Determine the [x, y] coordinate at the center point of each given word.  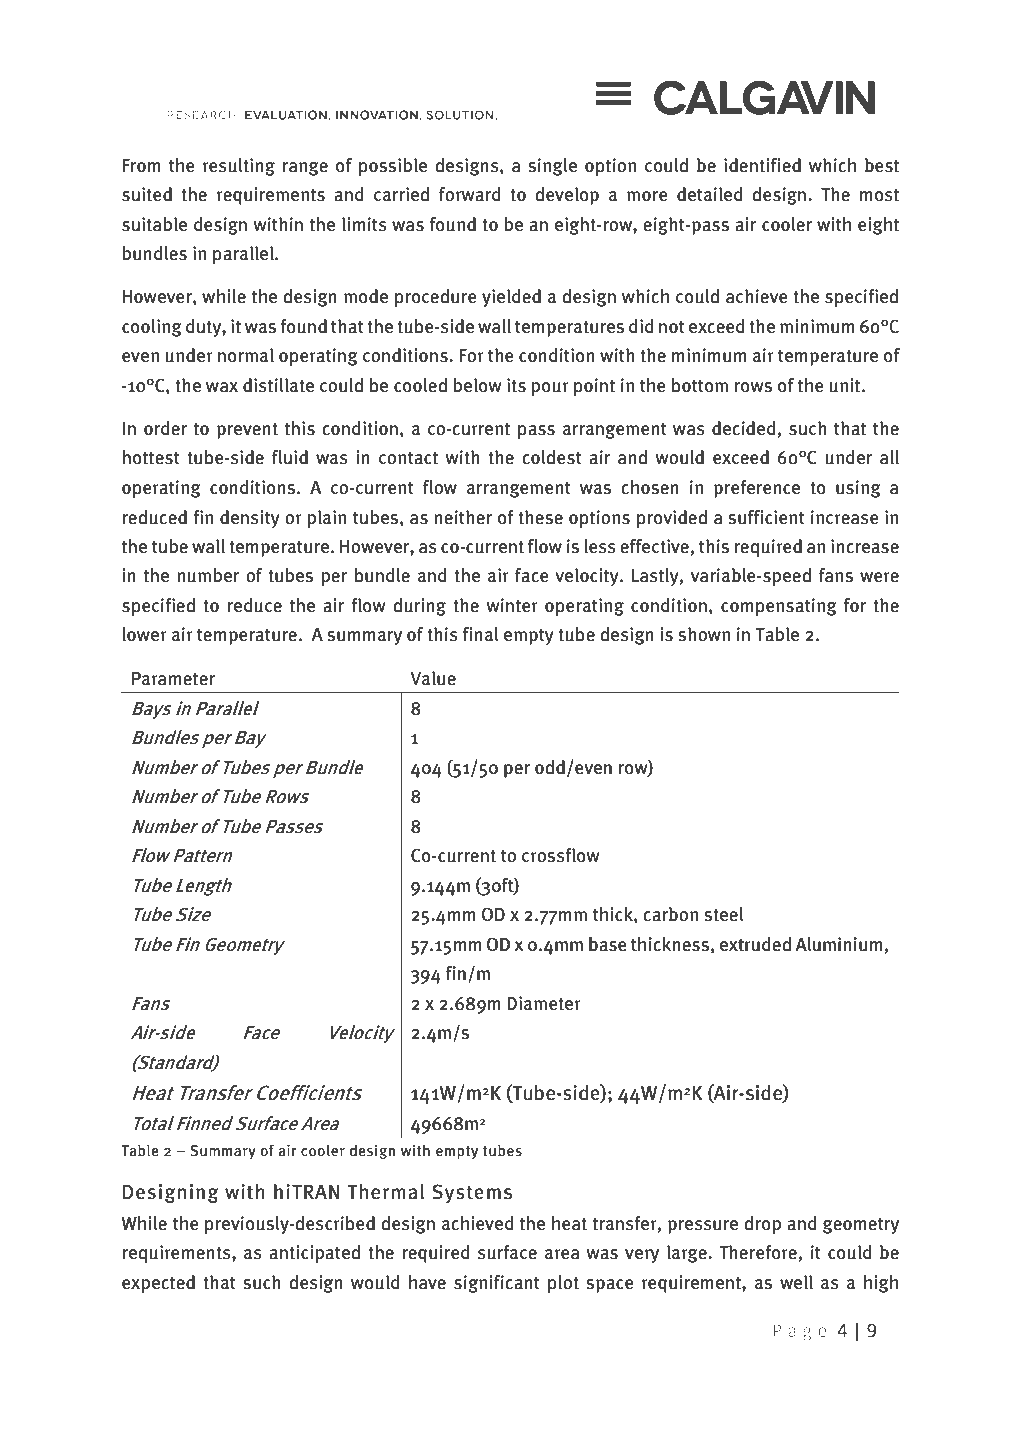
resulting [239, 167]
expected [158, 1284]
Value [433, 678]
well [796, 1282]
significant [497, 1284]
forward [470, 194]
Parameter [173, 679]
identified [762, 165]
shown [704, 634]
